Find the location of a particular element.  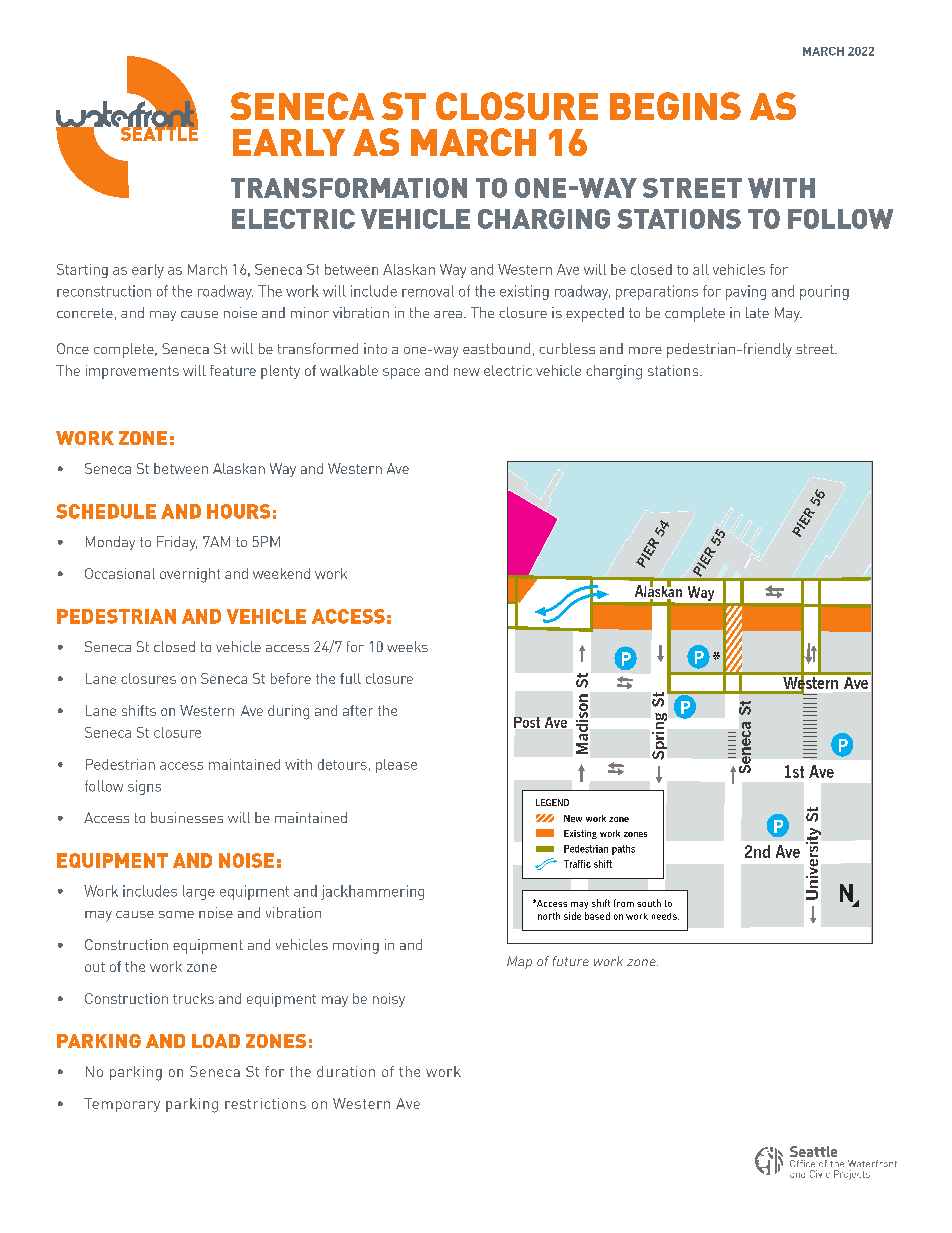

BEGINS is located at coordinates (675, 106).
